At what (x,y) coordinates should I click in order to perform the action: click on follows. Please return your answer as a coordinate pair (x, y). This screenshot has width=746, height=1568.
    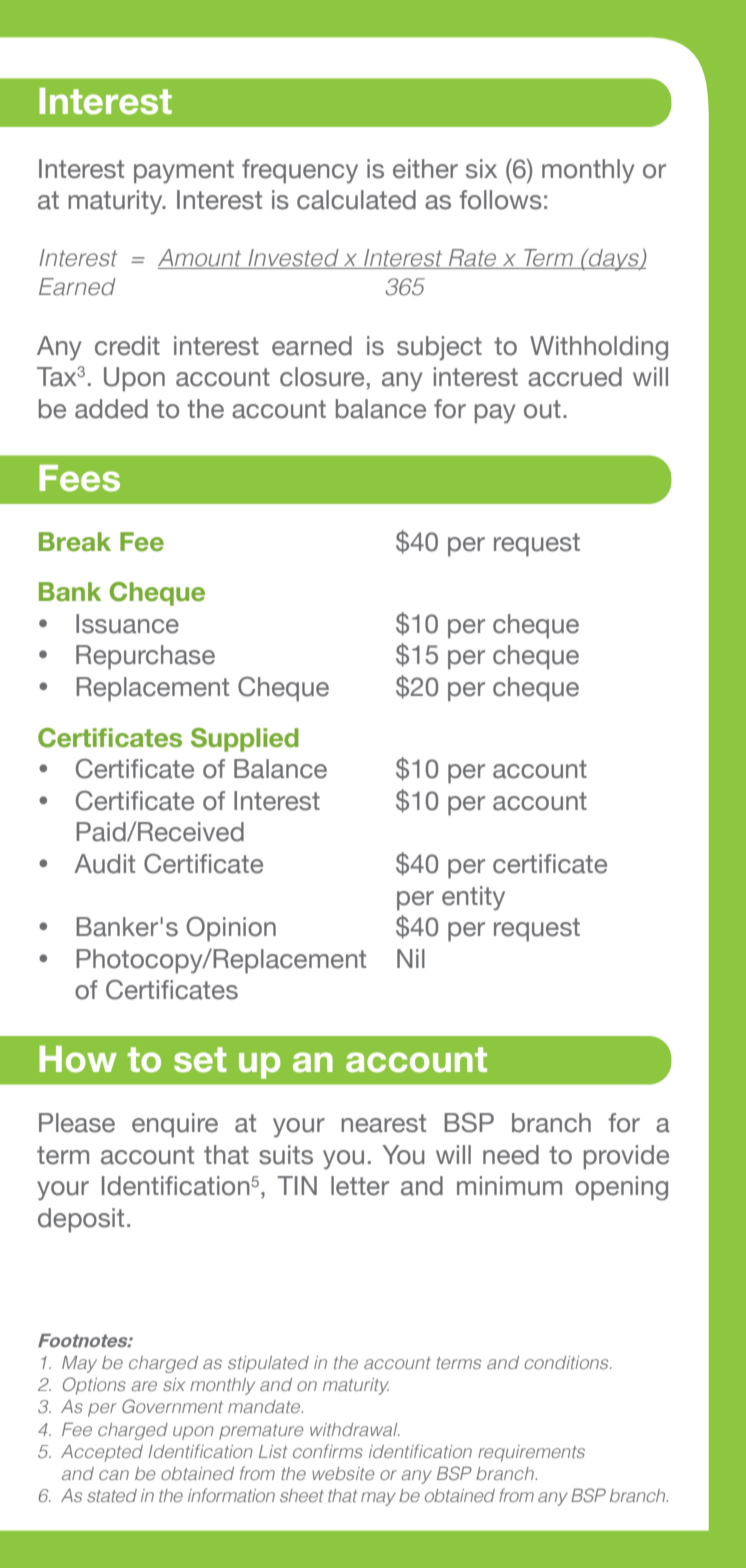
    Looking at the image, I should click on (500, 200).
